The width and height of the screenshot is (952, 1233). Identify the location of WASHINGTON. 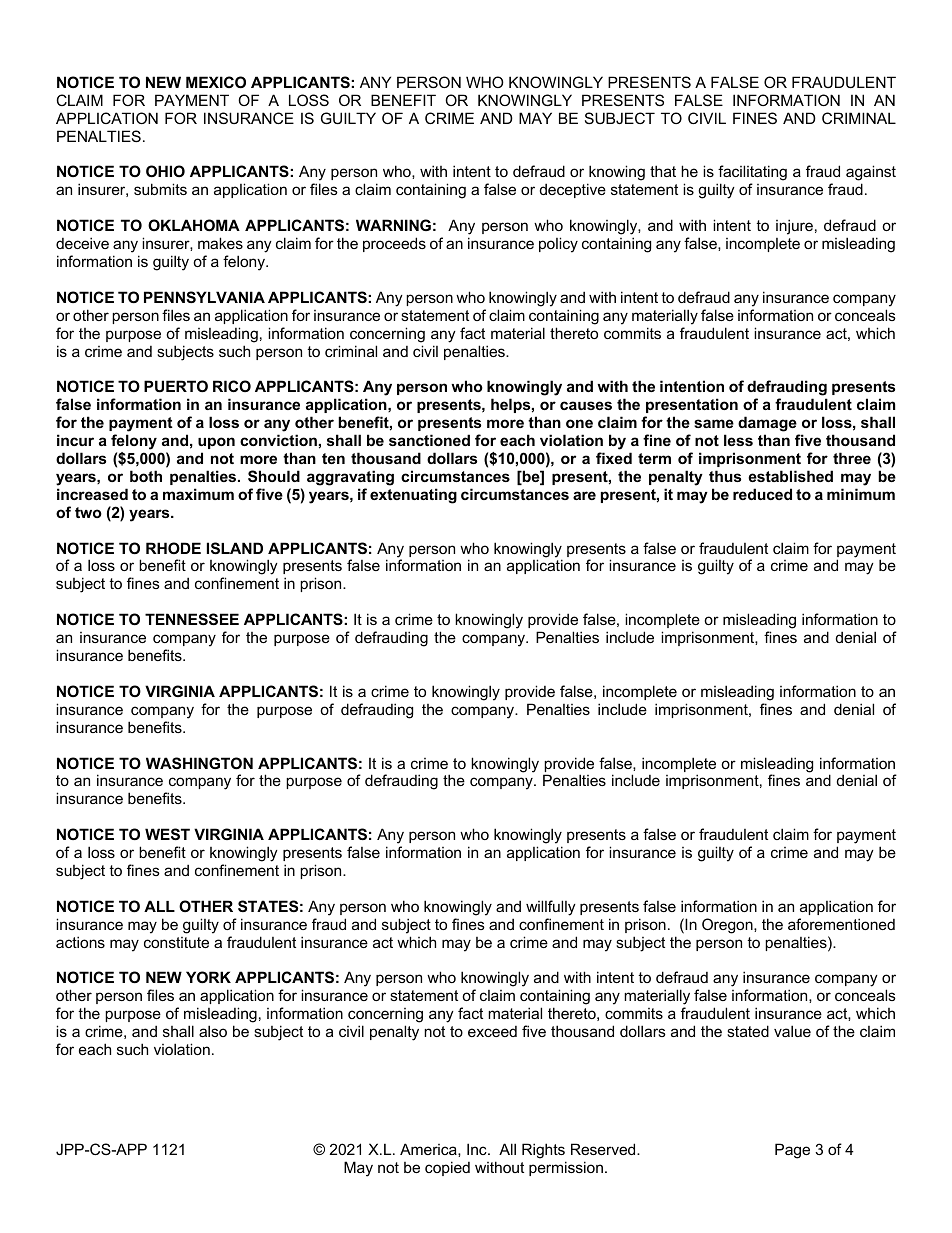
(199, 763).
